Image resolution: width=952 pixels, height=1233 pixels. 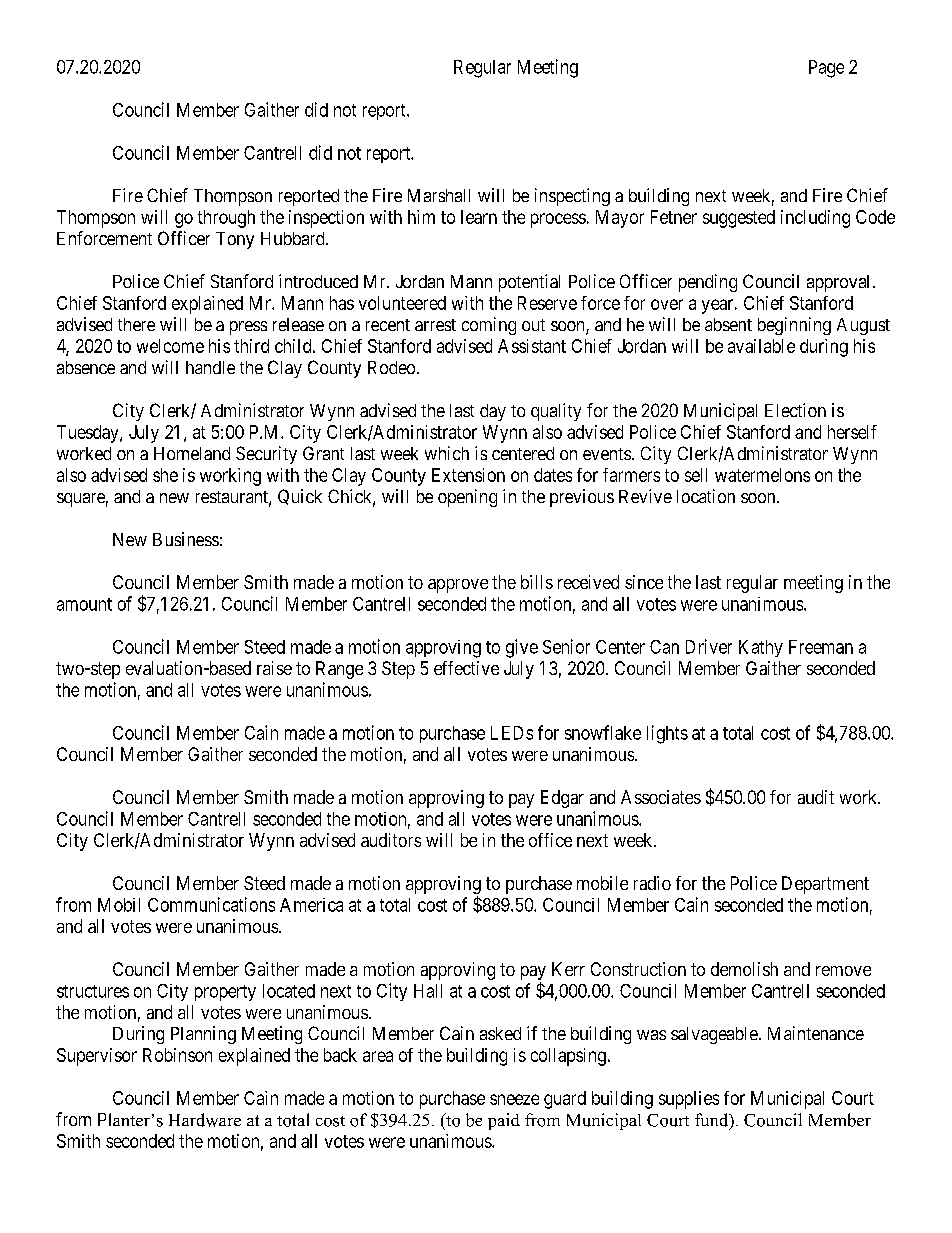 What do you see at coordinates (226, 219) in the image?
I see `through` at bounding box center [226, 219].
